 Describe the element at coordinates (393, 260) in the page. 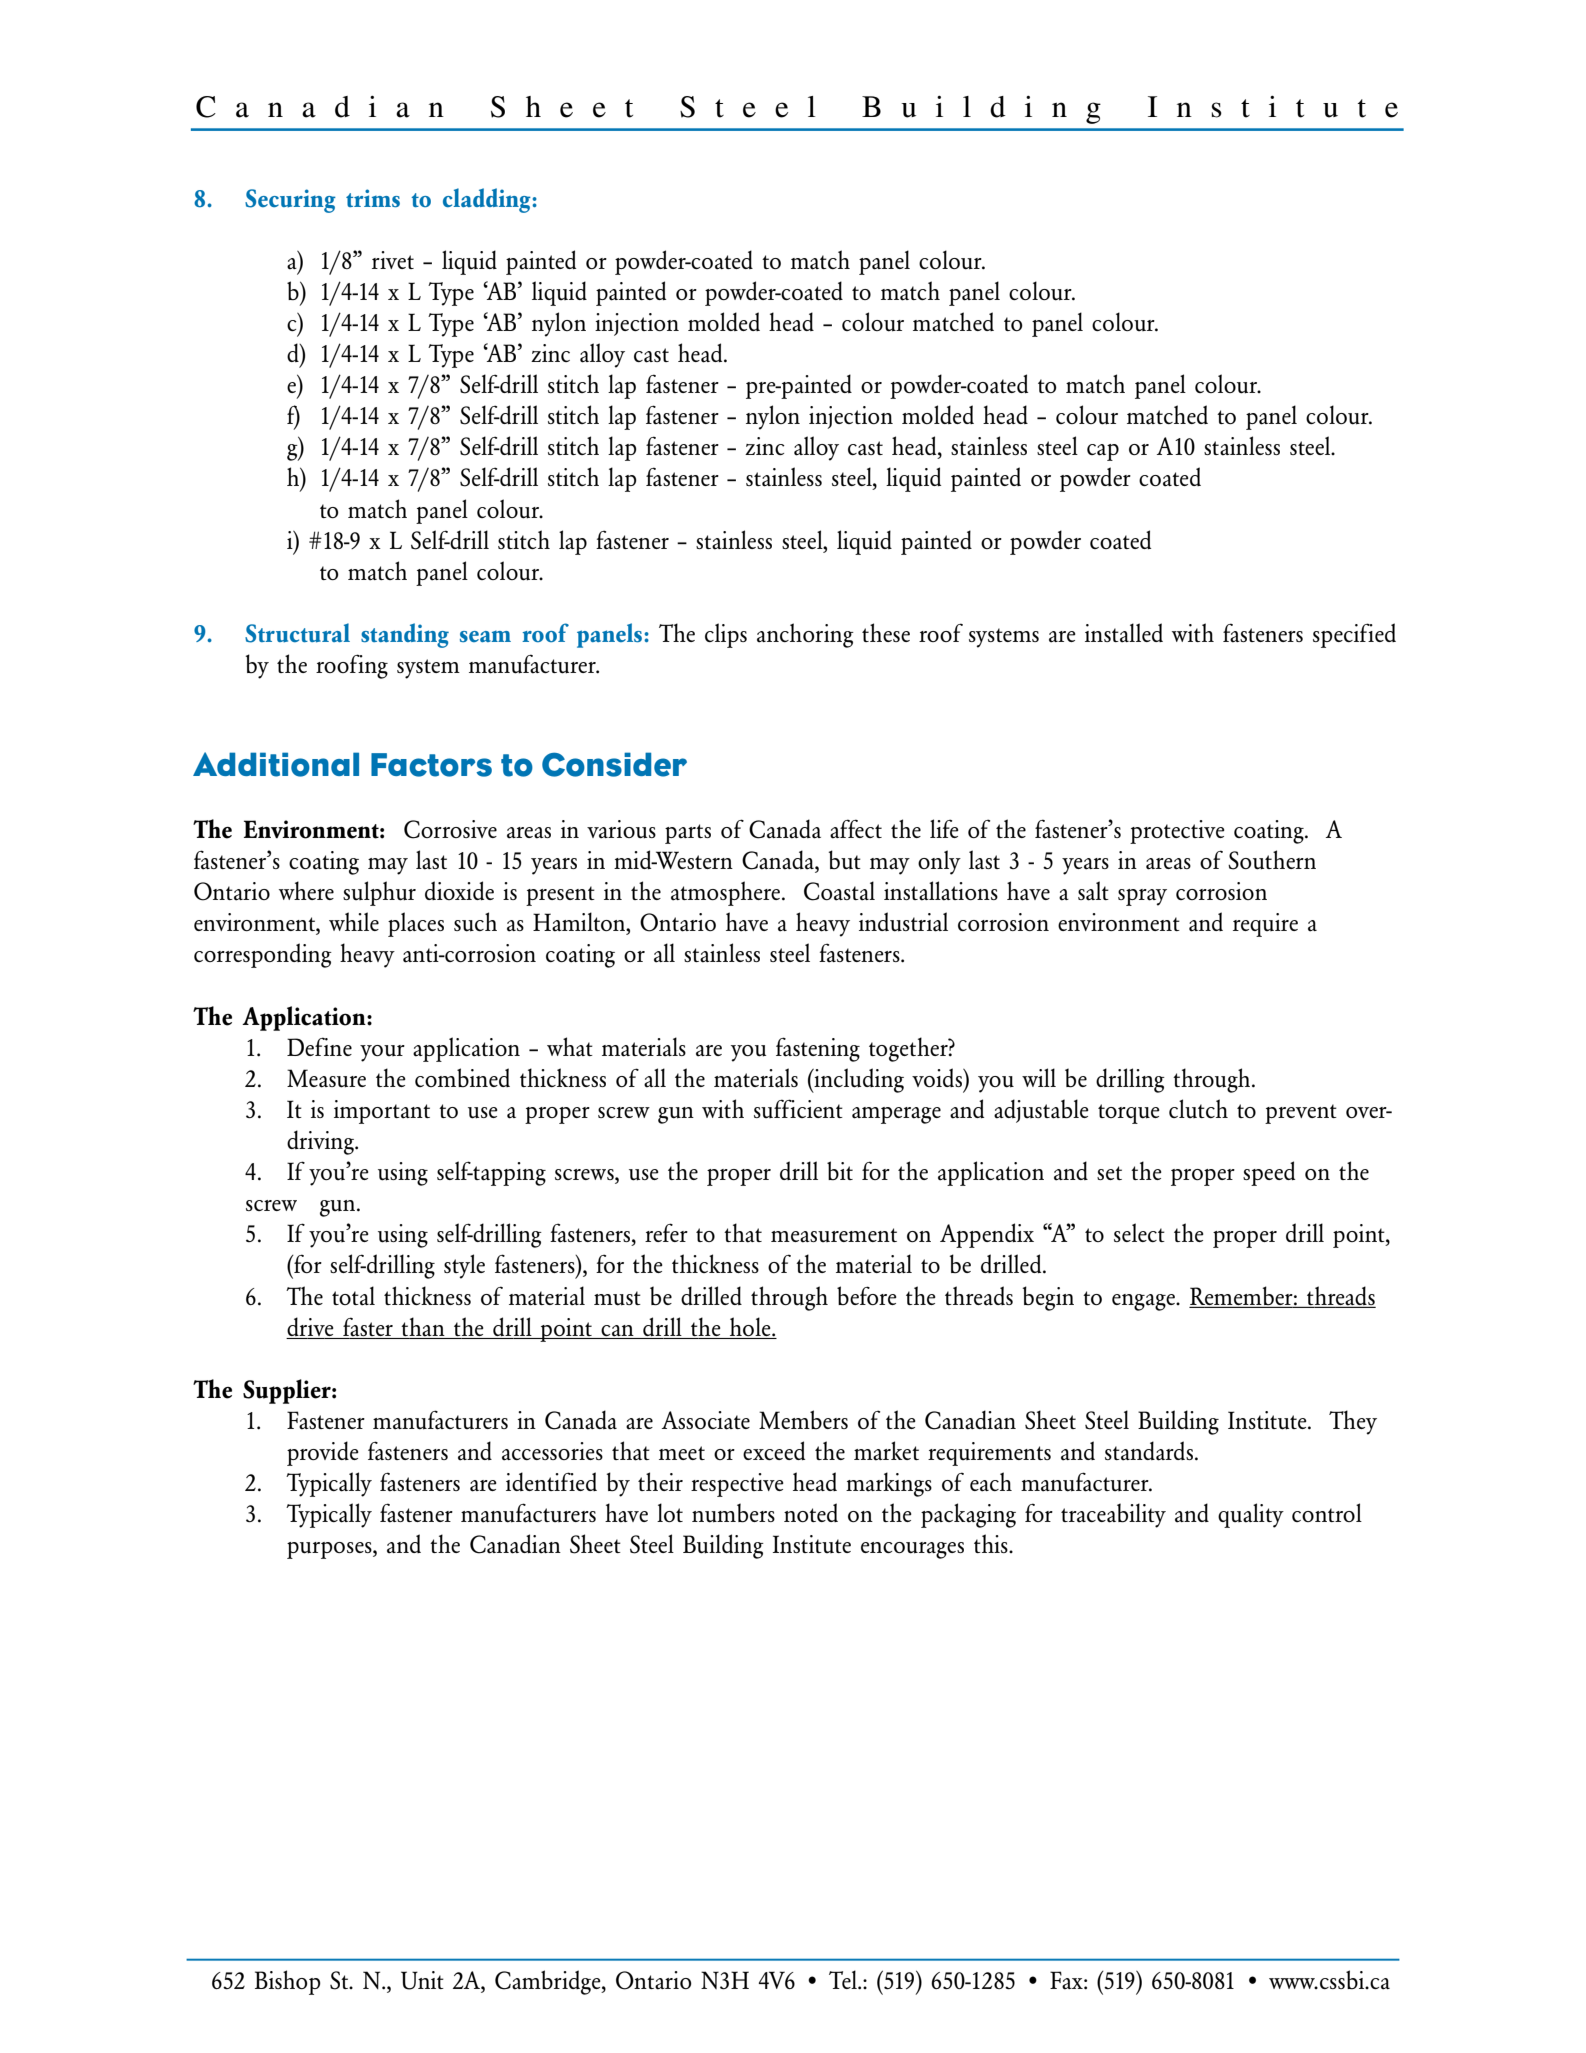

I see `rivet` at that location.
